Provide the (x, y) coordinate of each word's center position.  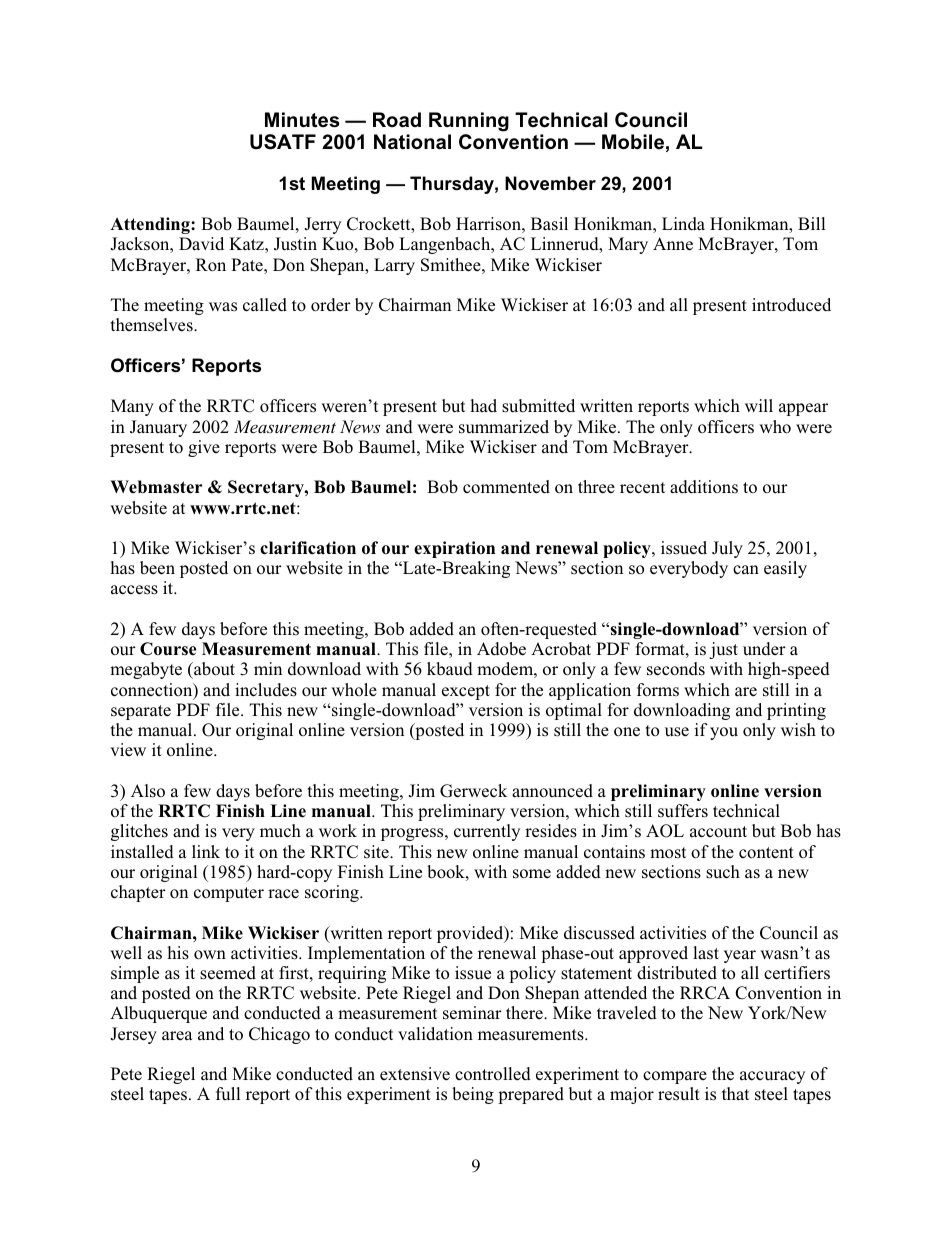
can (746, 569)
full (228, 1093)
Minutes (302, 120)
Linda (683, 224)
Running (469, 122)
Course (168, 649)
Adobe (501, 649)
